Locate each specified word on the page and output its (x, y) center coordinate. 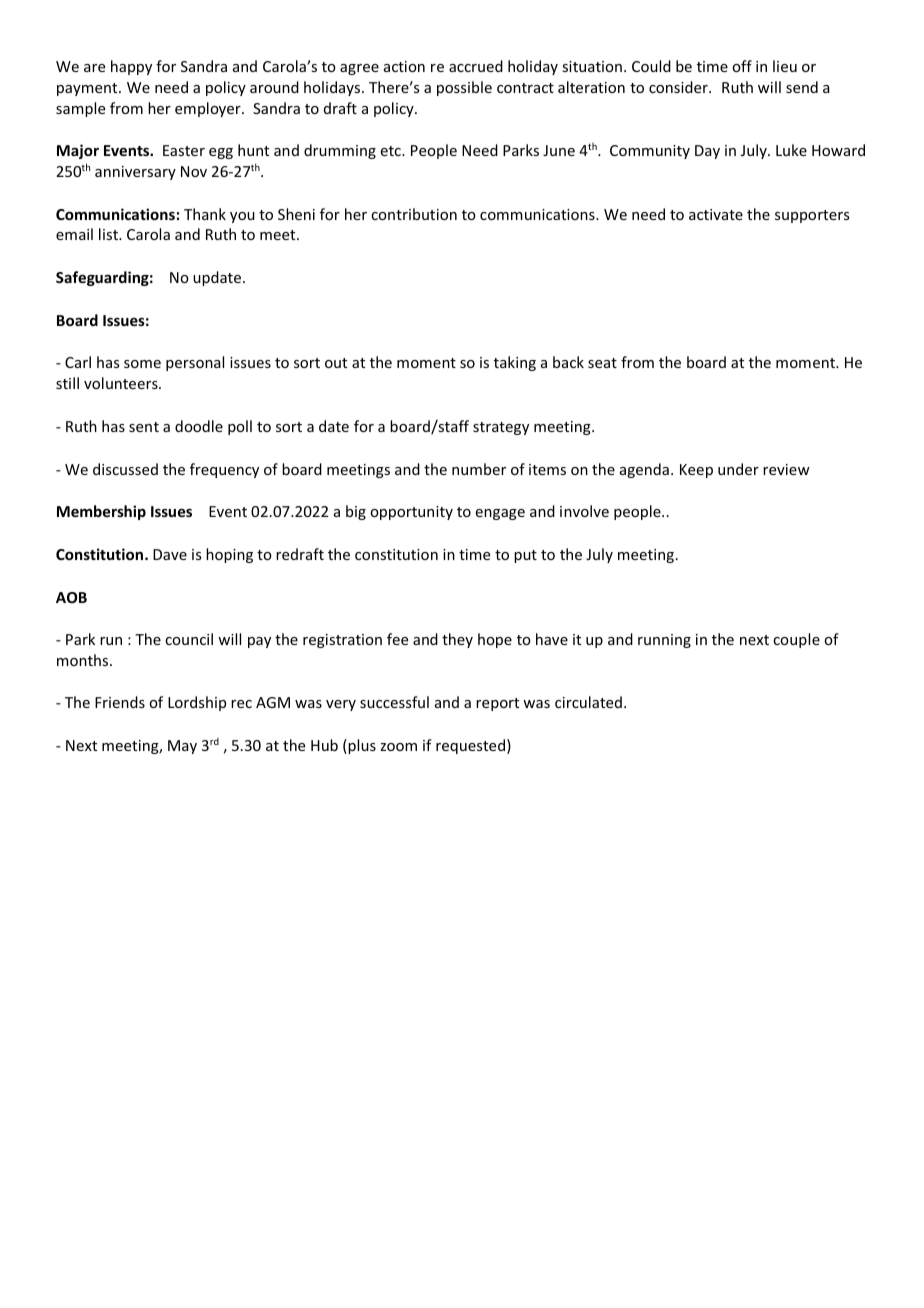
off (742, 66)
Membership (101, 512)
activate (716, 214)
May (182, 747)
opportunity (411, 513)
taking (515, 363)
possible (464, 88)
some (142, 364)
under (738, 469)
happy (131, 67)
